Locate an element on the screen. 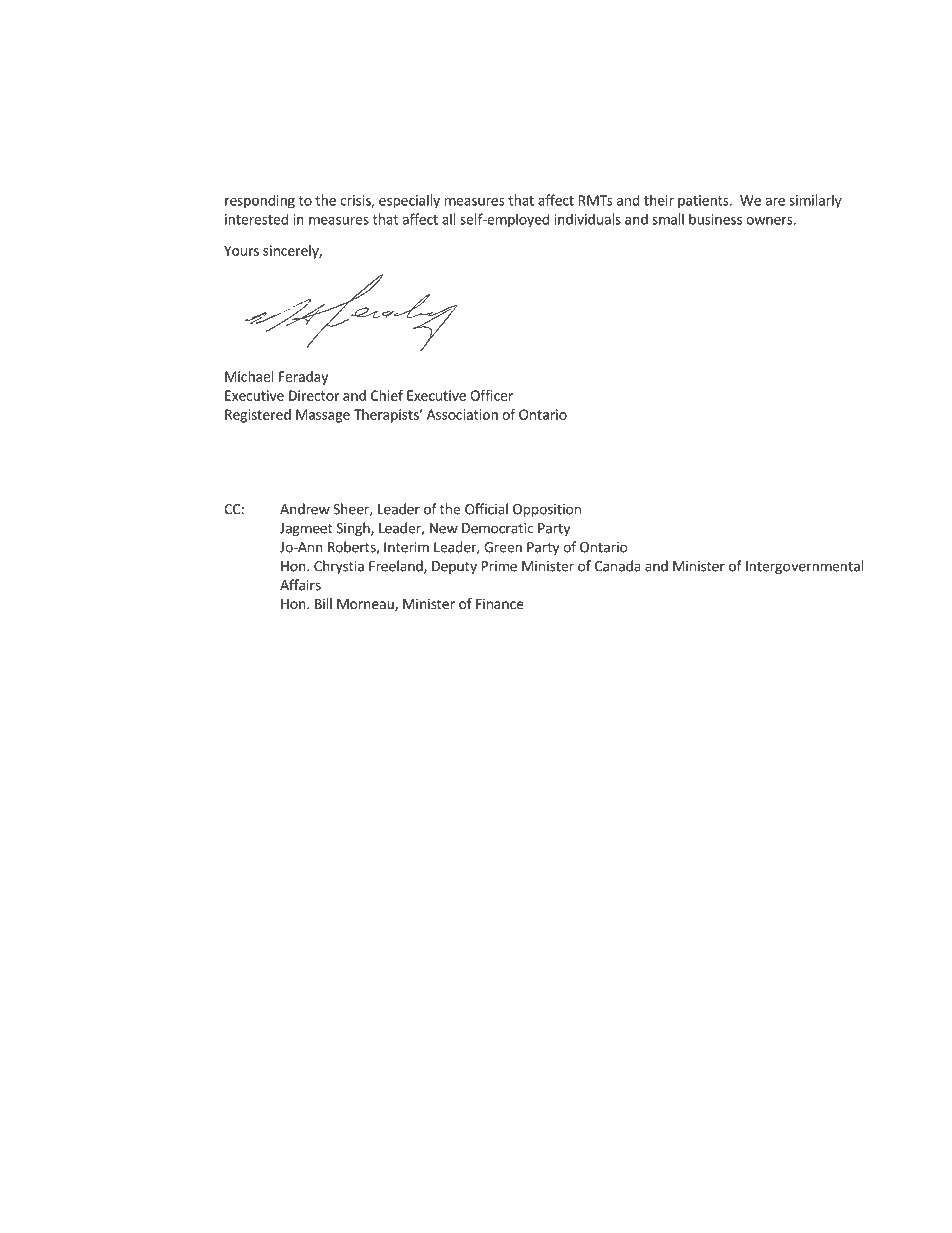 This screenshot has height=1233, width=952. Director is located at coordinates (314, 395).
